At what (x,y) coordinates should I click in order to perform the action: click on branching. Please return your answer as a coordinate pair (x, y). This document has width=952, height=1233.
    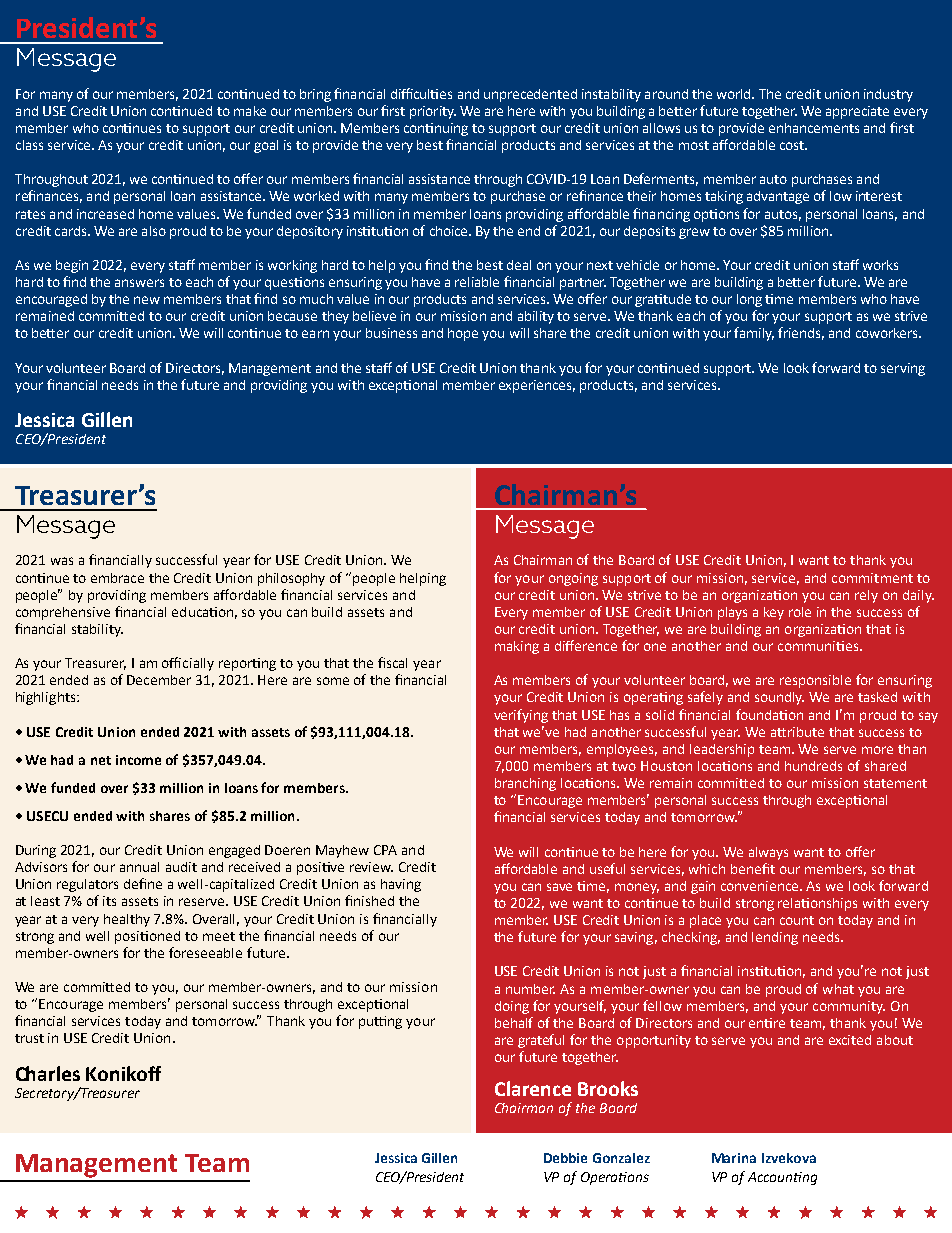
    Looking at the image, I should click on (525, 784).
